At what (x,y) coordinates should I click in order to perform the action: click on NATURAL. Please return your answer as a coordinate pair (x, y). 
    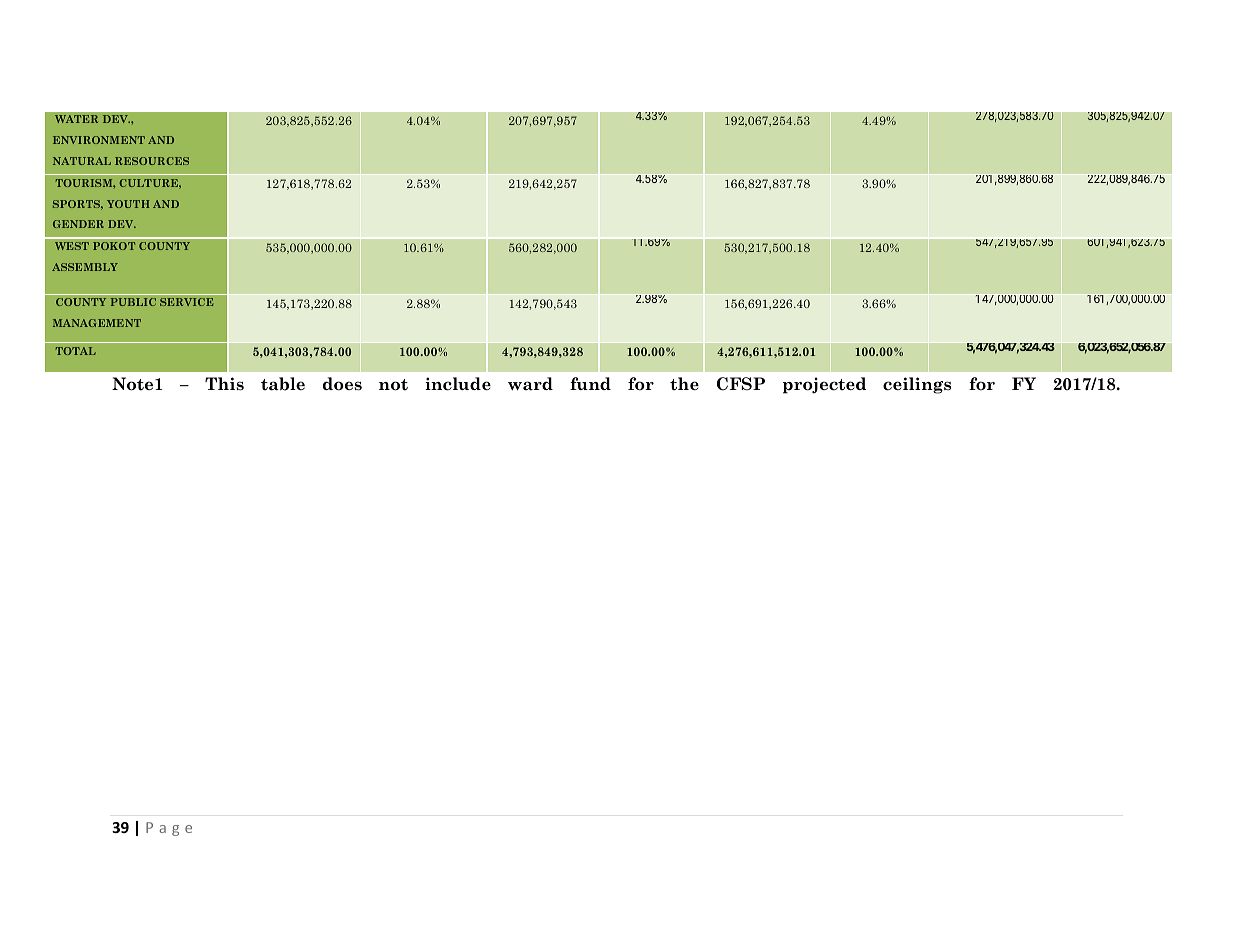
    Looking at the image, I should click on (82, 161).
